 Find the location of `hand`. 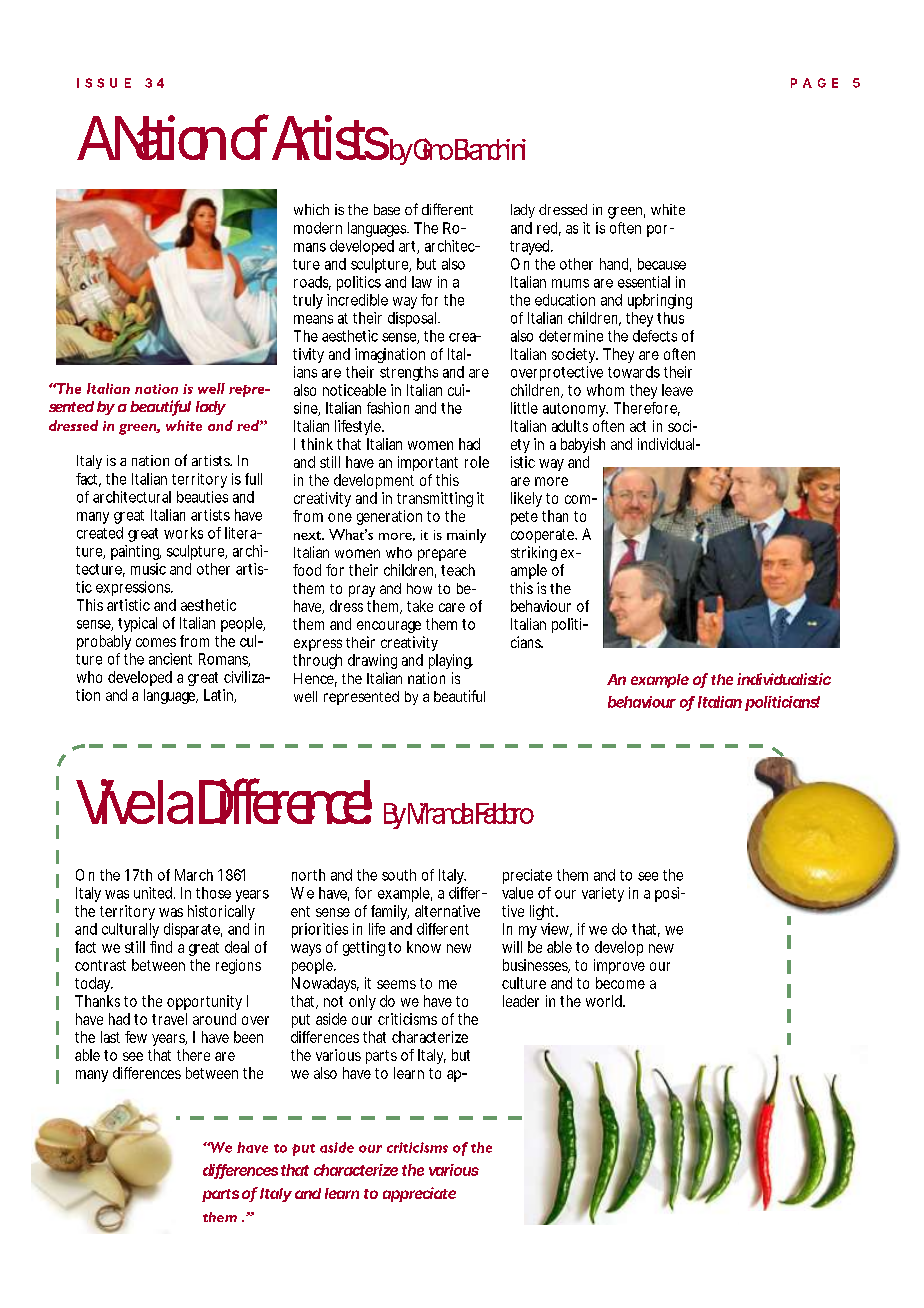

hand is located at coordinates (614, 264).
